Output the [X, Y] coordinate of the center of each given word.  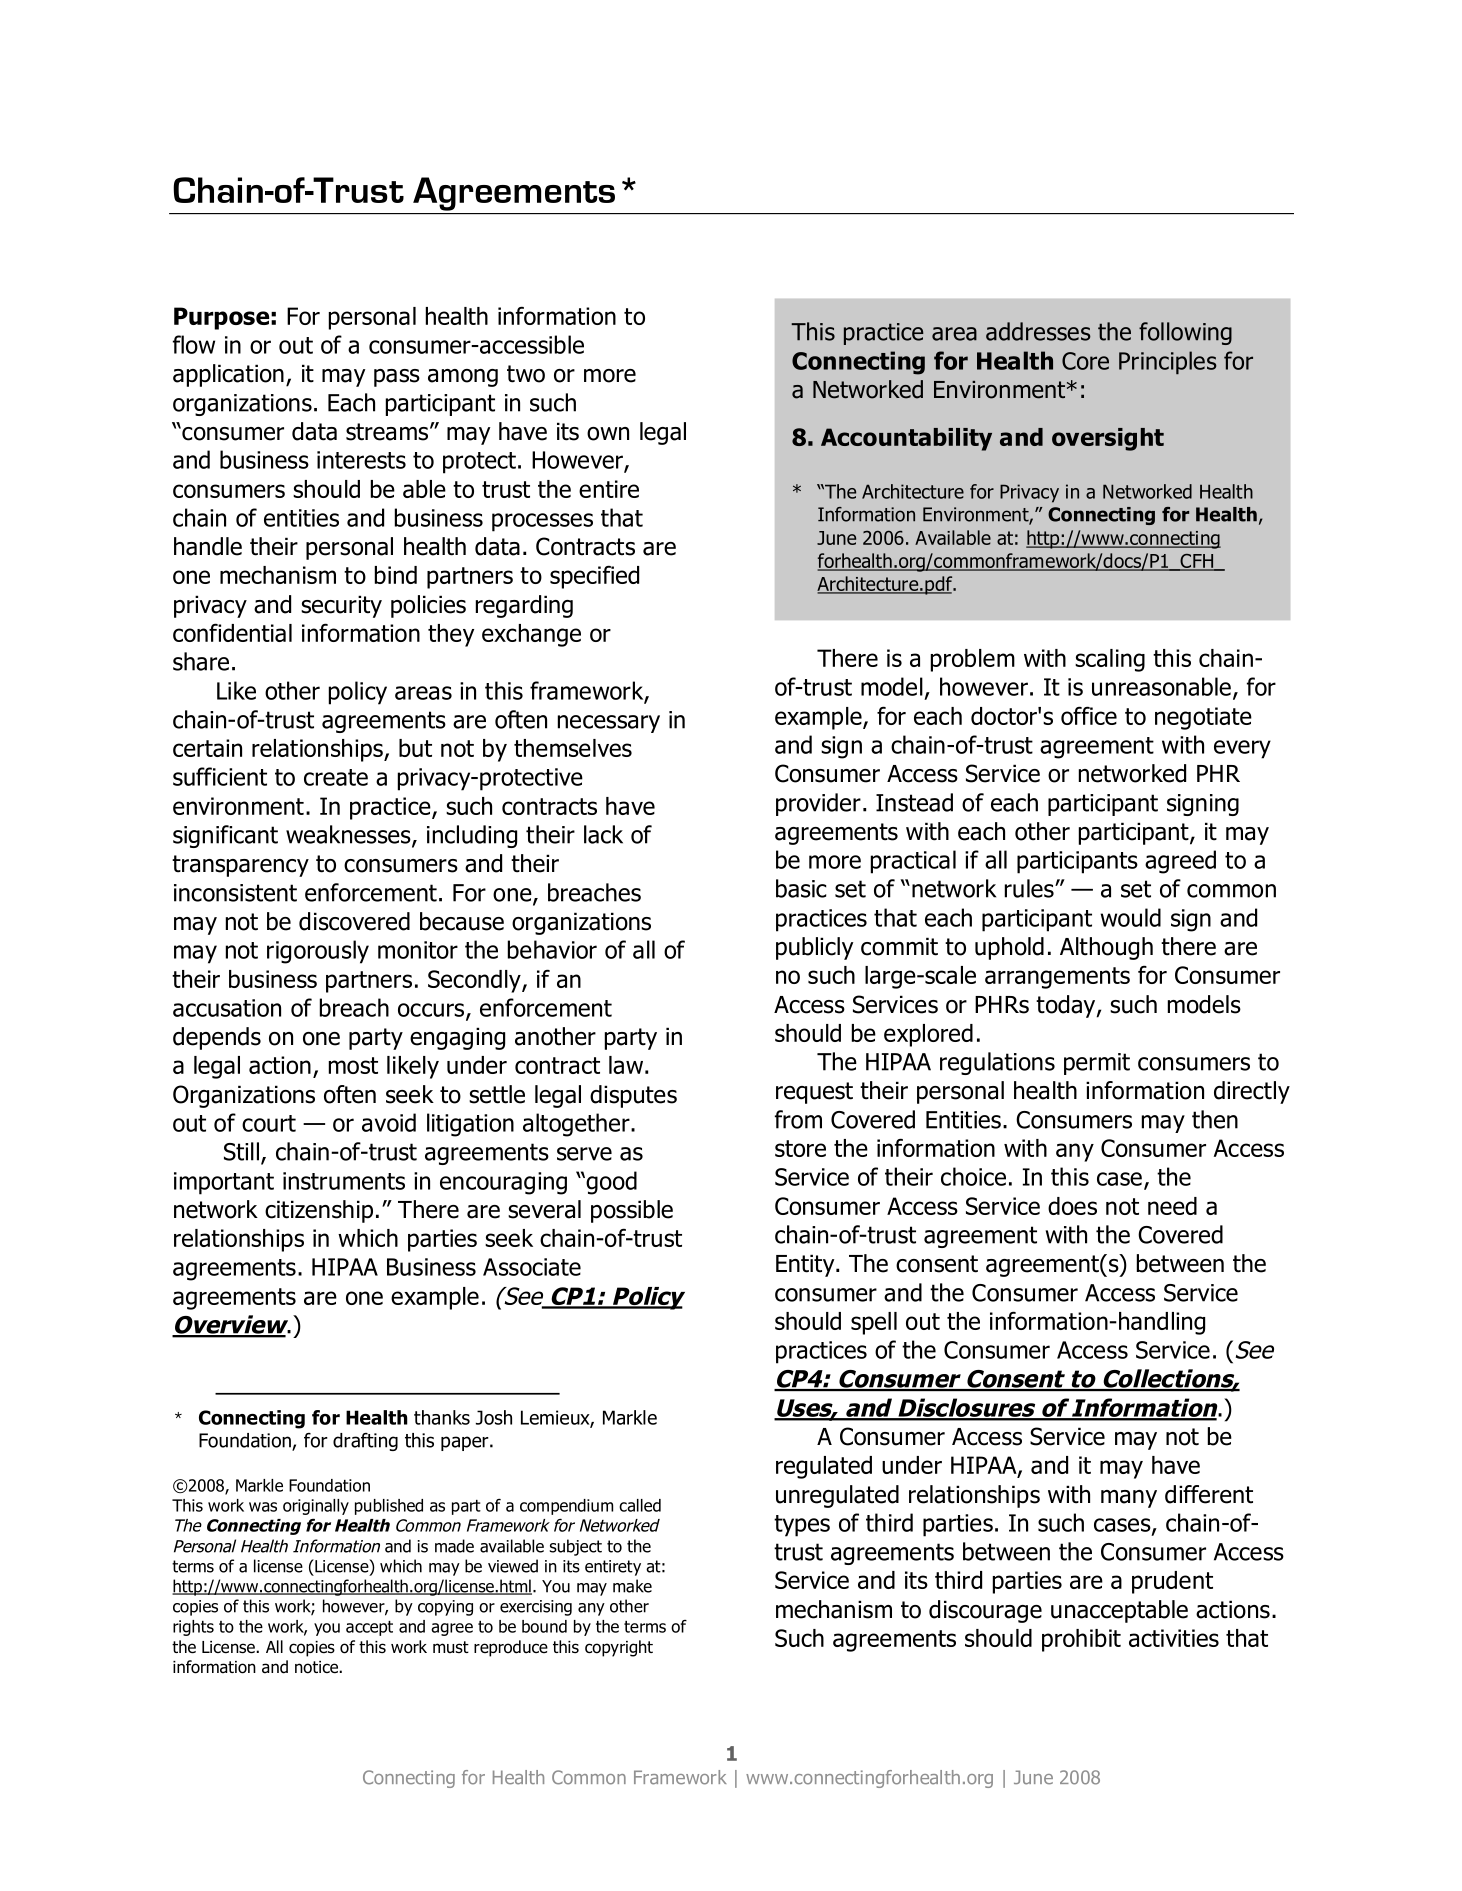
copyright [619, 1648]
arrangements [1057, 978]
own [608, 434]
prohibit [1081, 1640]
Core [1085, 361]
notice [317, 1667]
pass [397, 378]
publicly [814, 948]
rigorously [318, 952]
